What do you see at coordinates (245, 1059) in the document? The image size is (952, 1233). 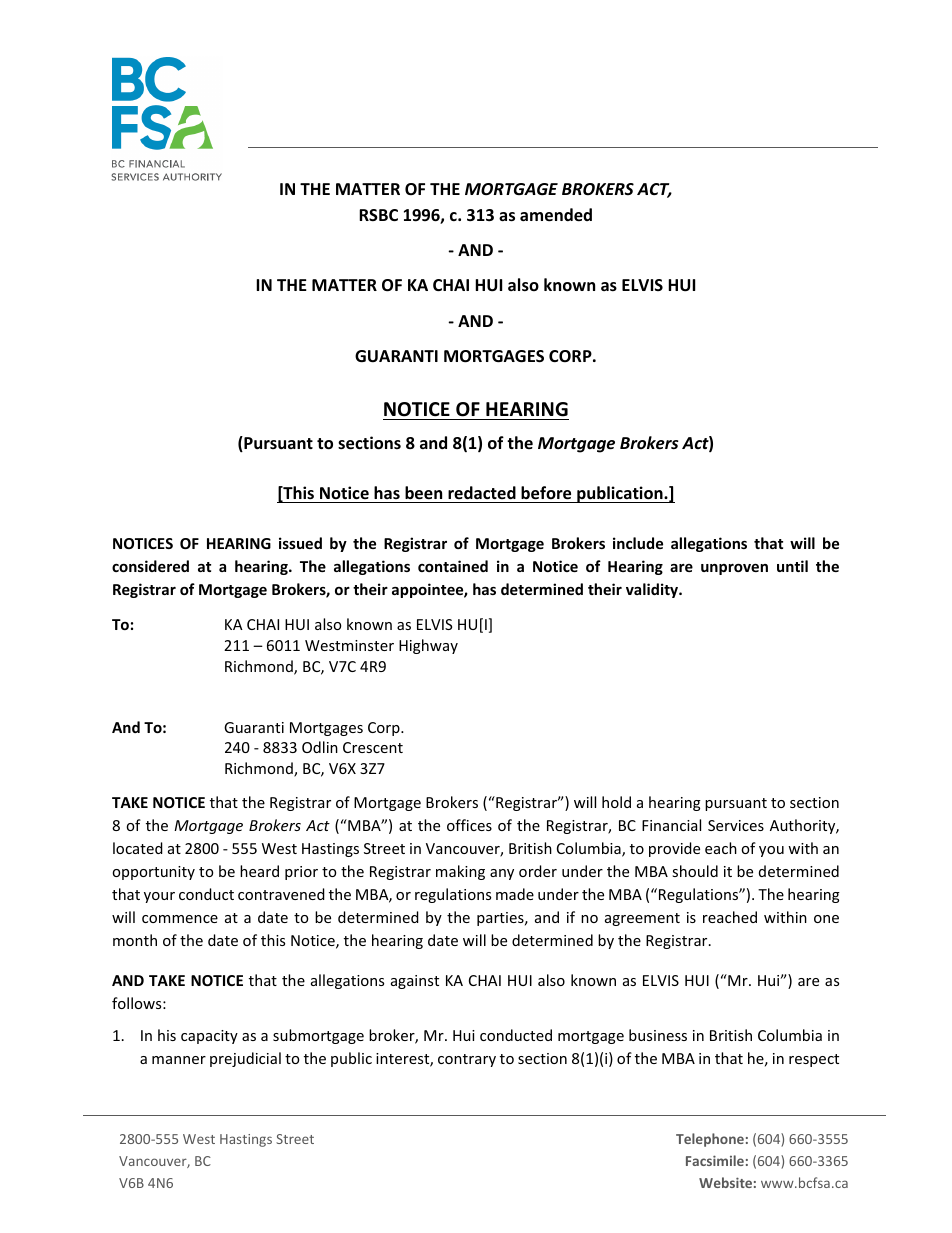 I see `prejudicial` at bounding box center [245, 1059].
